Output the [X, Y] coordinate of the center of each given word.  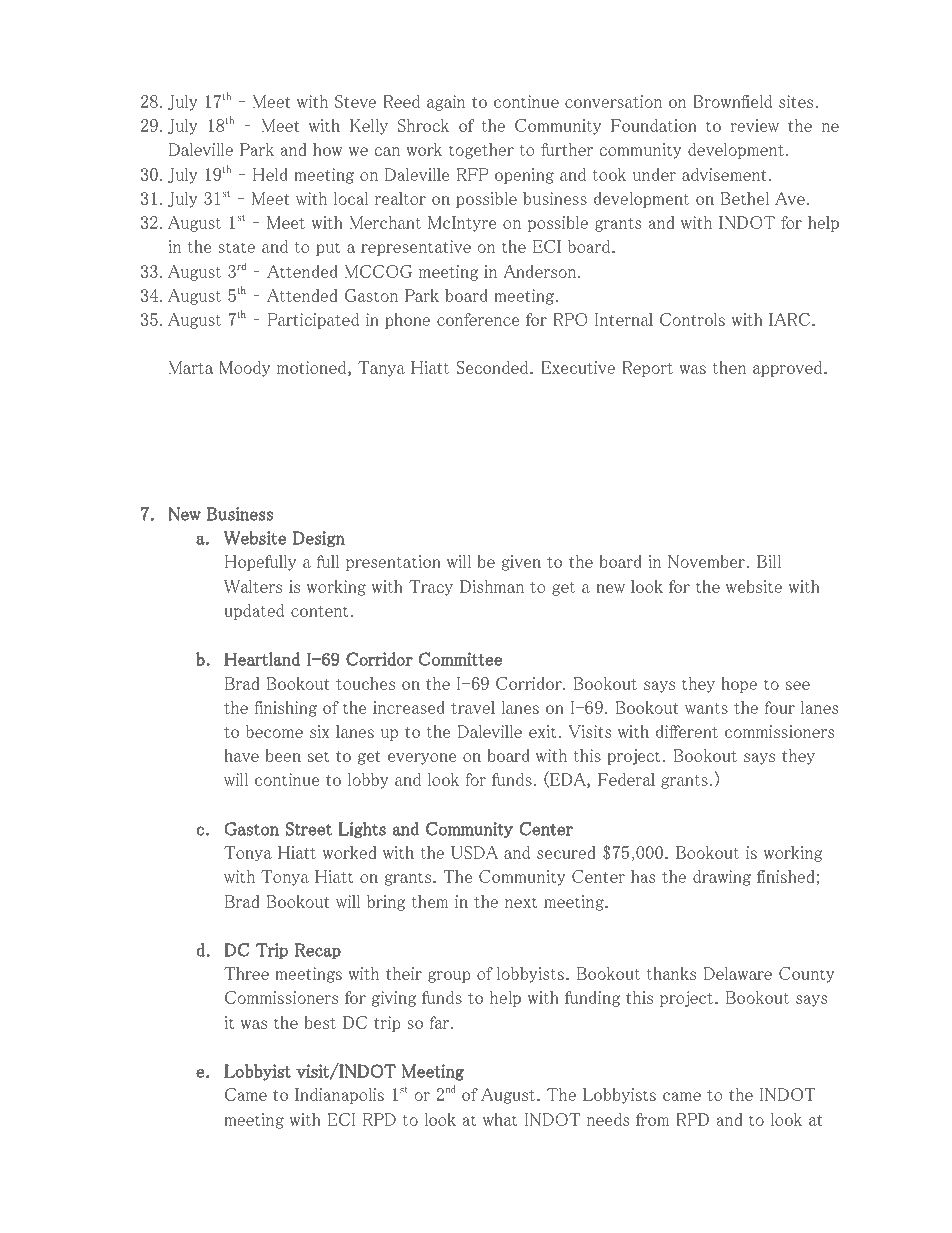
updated [254, 612]
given [521, 563]
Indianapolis [339, 1096]
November [707, 561]
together [481, 151]
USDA [474, 852]
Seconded [494, 367]
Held [270, 174]
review [754, 125]
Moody [244, 369]
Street [309, 829]
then [729, 367]
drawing [722, 878]
